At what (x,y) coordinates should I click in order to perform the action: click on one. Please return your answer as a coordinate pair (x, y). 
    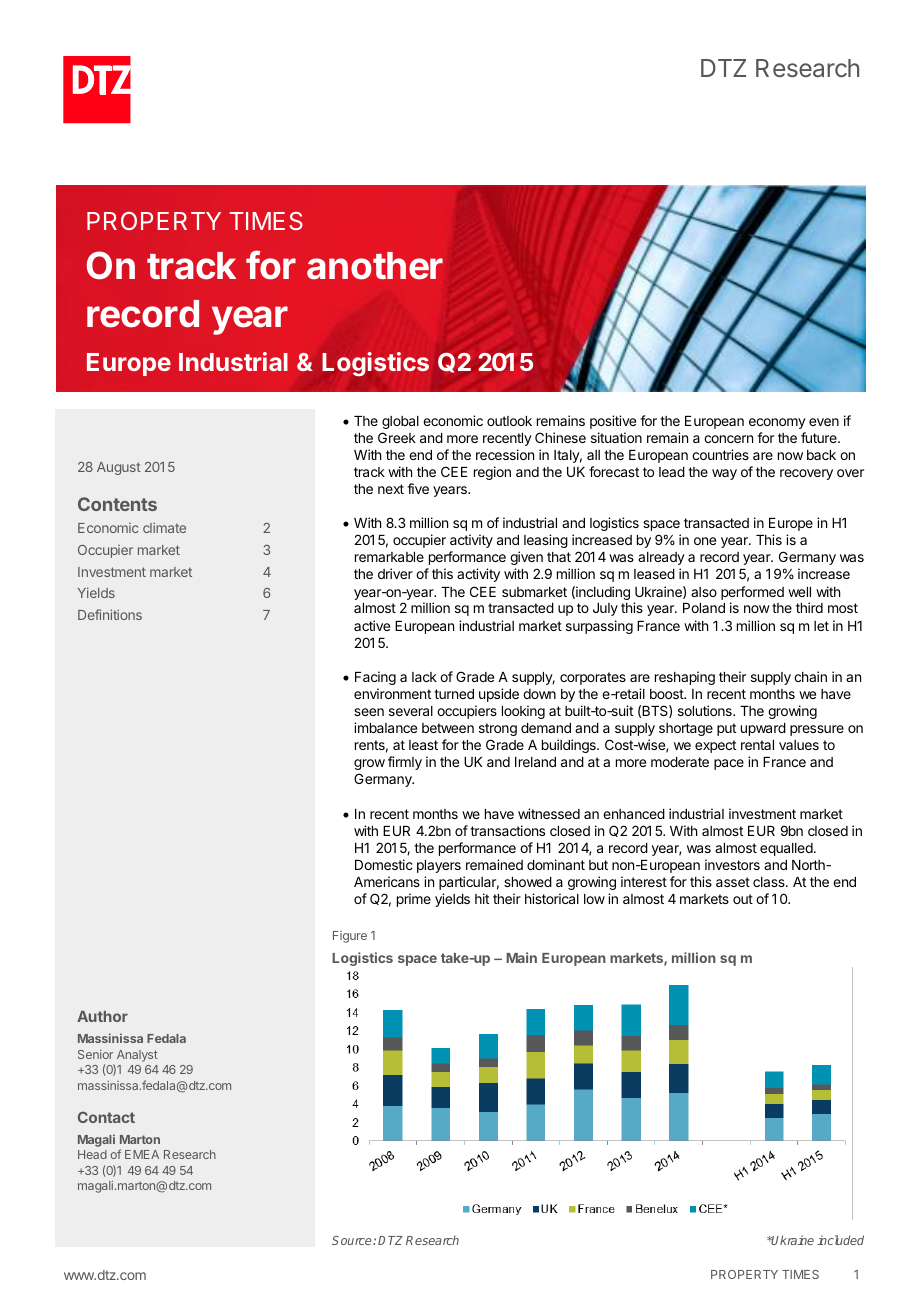
    Looking at the image, I should click on (705, 541).
